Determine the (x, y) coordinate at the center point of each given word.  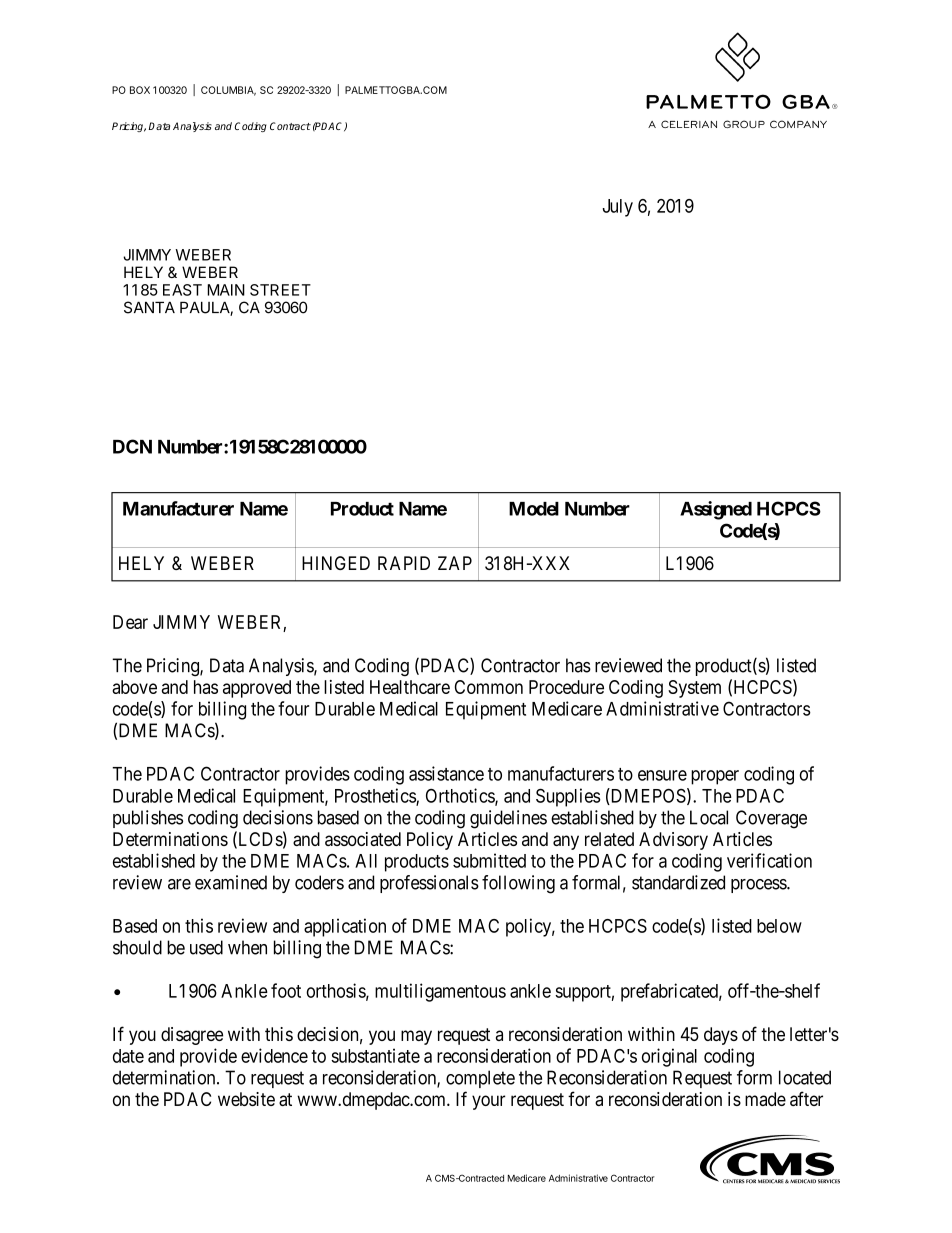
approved (257, 689)
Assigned (716, 510)
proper (715, 777)
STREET (280, 290)
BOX (140, 90)
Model (534, 509)
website (246, 1099)
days (721, 1036)
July (618, 208)
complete (480, 1079)
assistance (446, 773)
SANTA (149, 307)
